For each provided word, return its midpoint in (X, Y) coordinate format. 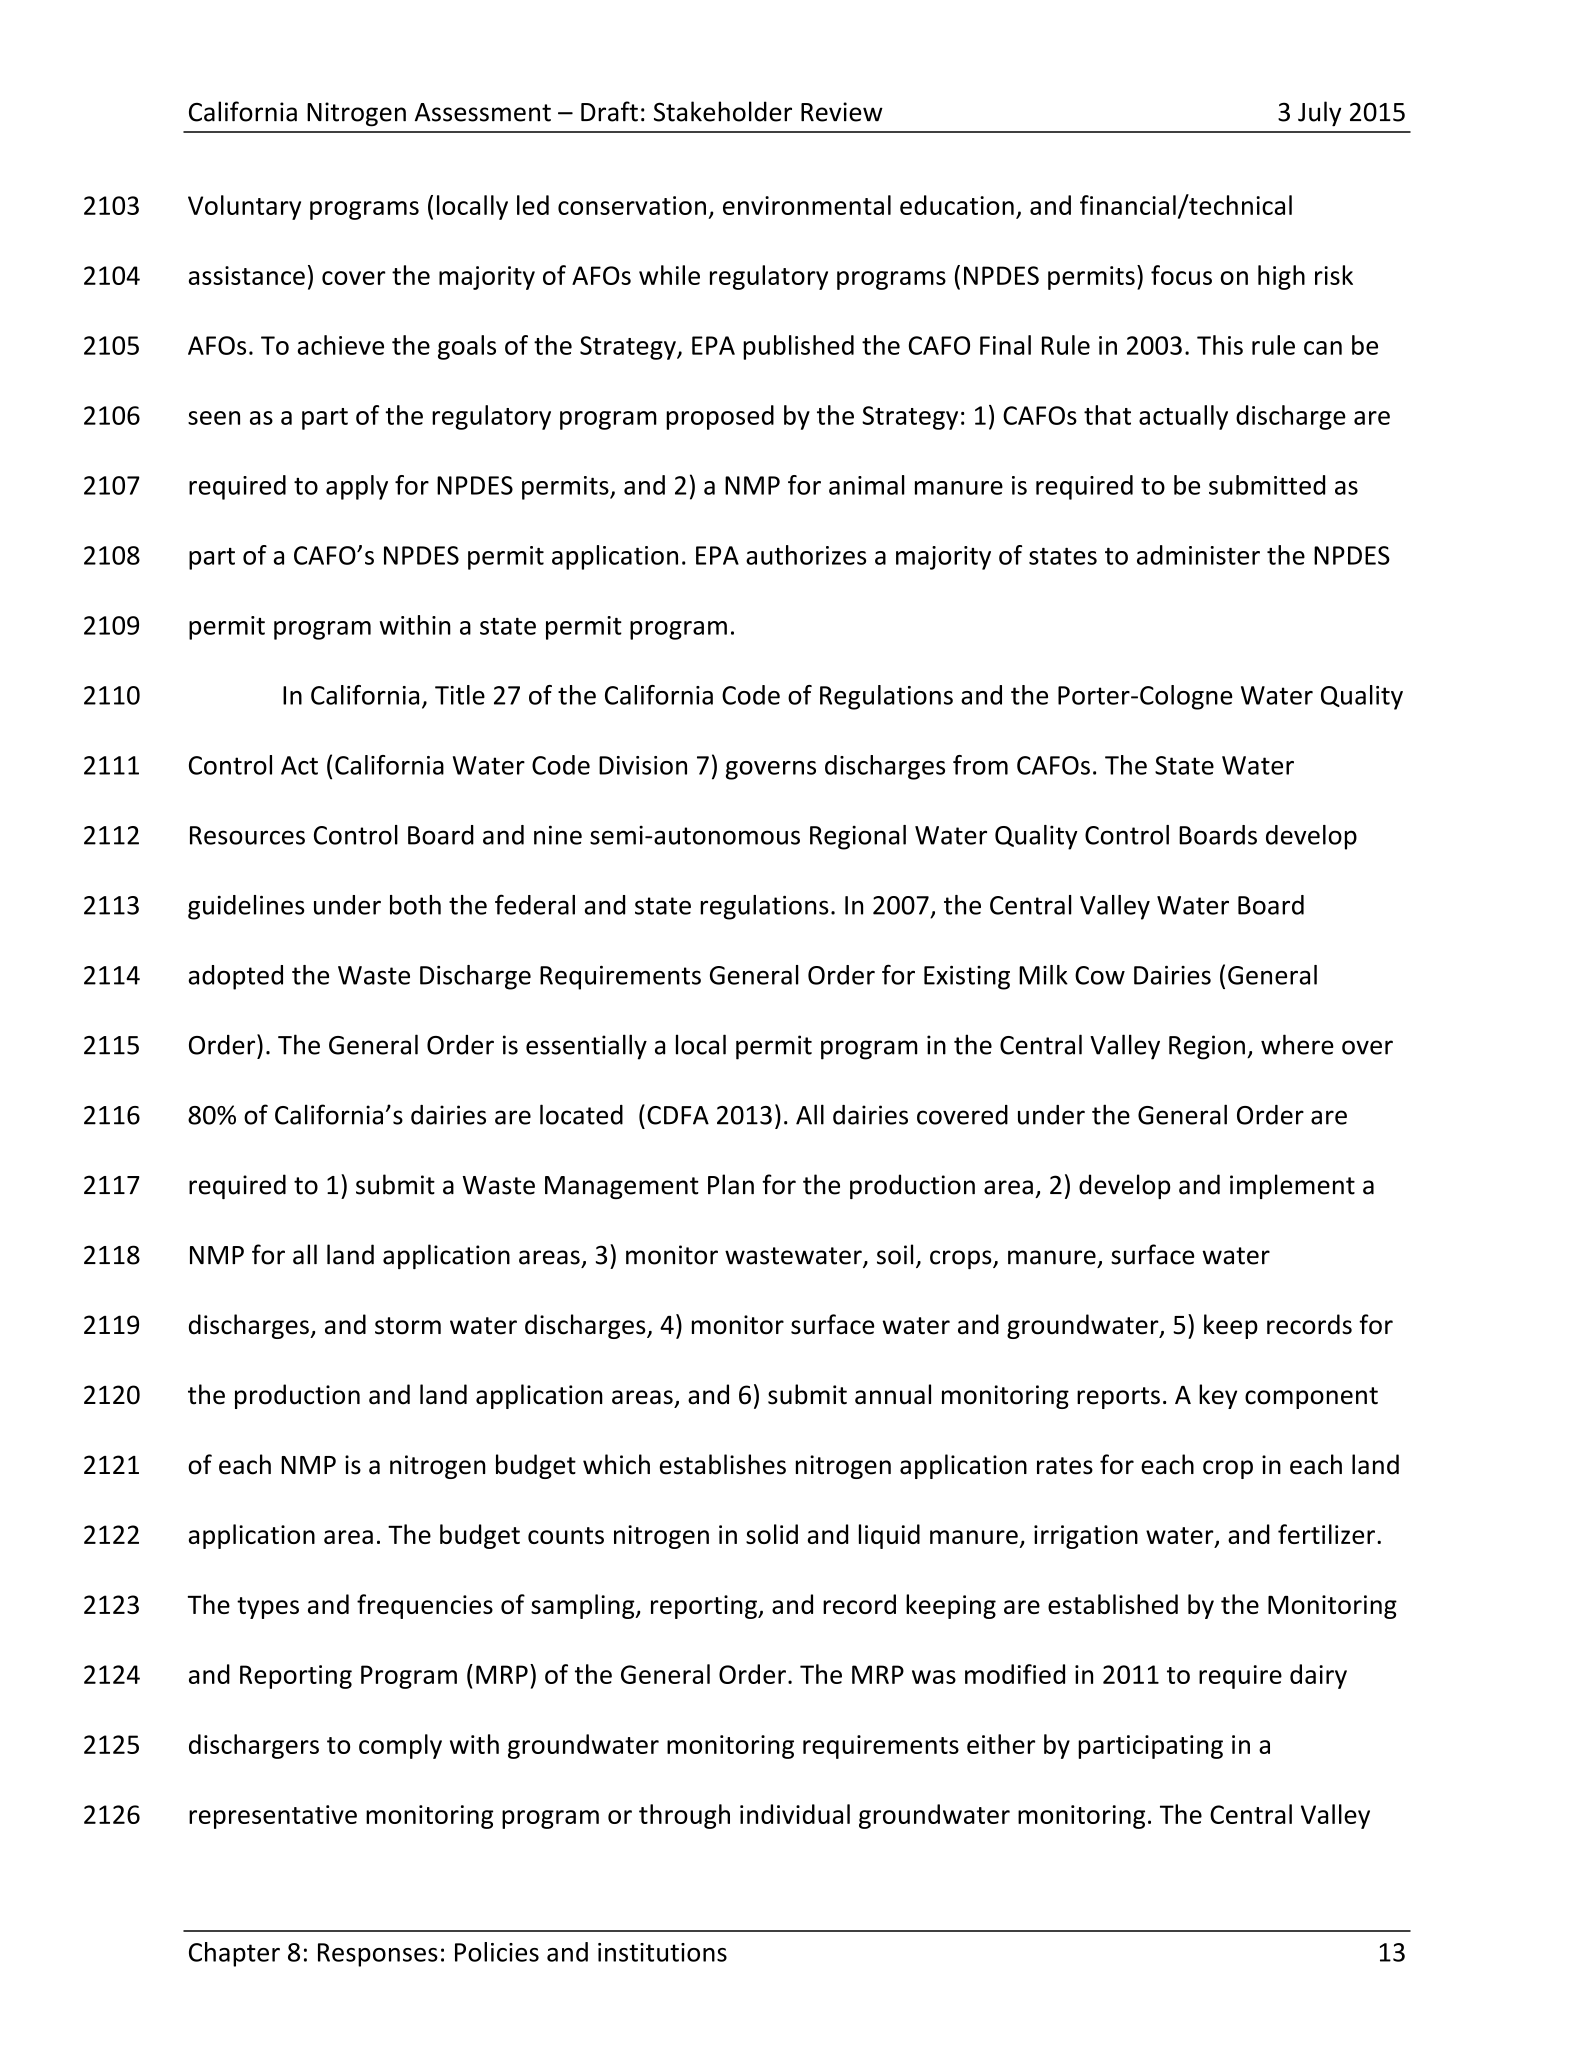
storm (408, 1326)
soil (895, 1254)
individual (795, 1814)
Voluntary (244, 207)
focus (1181, 275)
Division (643, 765)
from (980, 765)
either (1001, 1744)
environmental (807, 205)
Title (460, 695)
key (1218, 1396)
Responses (378, 1955)
